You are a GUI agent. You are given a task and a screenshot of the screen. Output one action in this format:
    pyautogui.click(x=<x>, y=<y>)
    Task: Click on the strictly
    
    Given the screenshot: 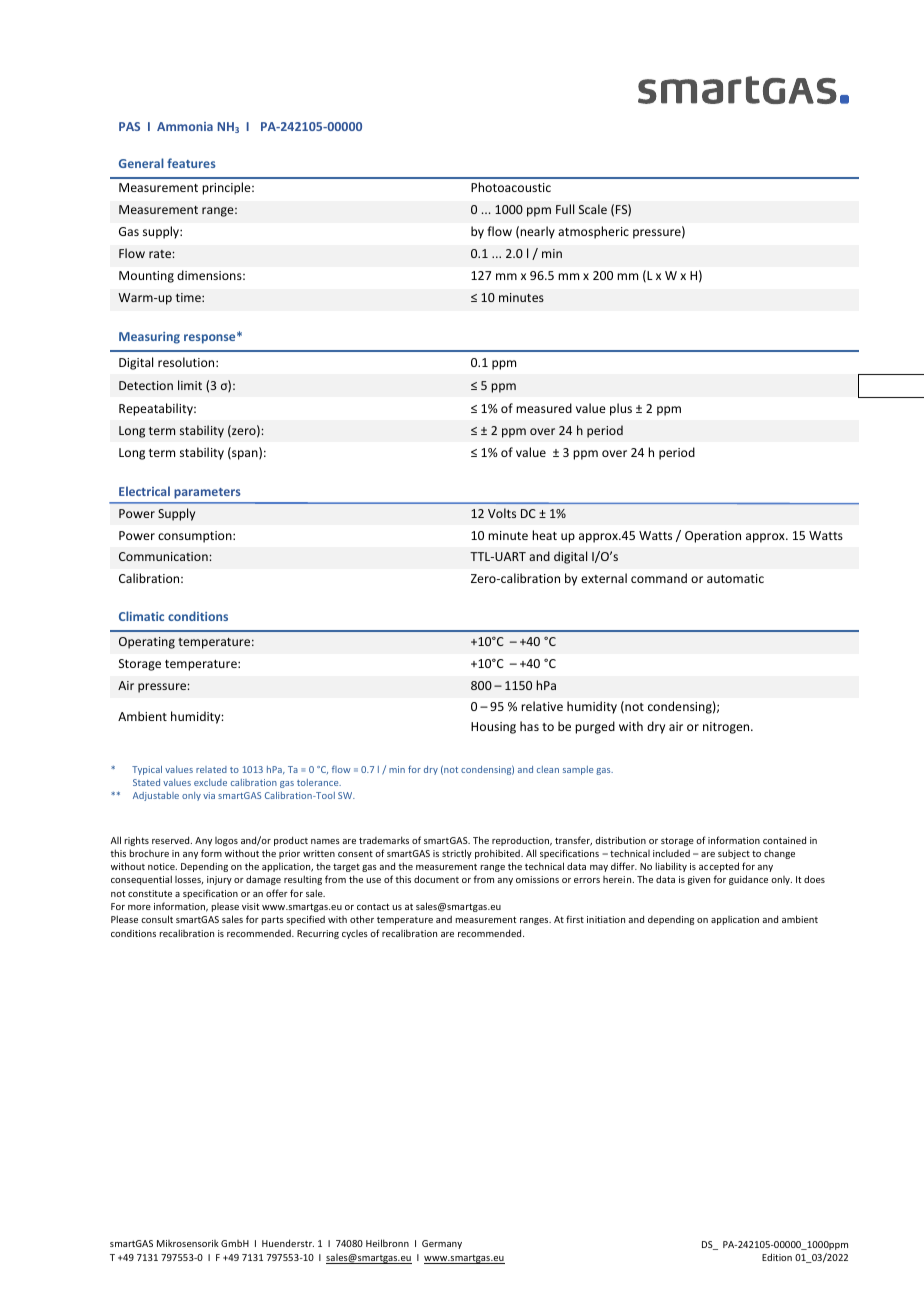 What is the action you would take?
    pyautogui.click(x=457, y=854)
